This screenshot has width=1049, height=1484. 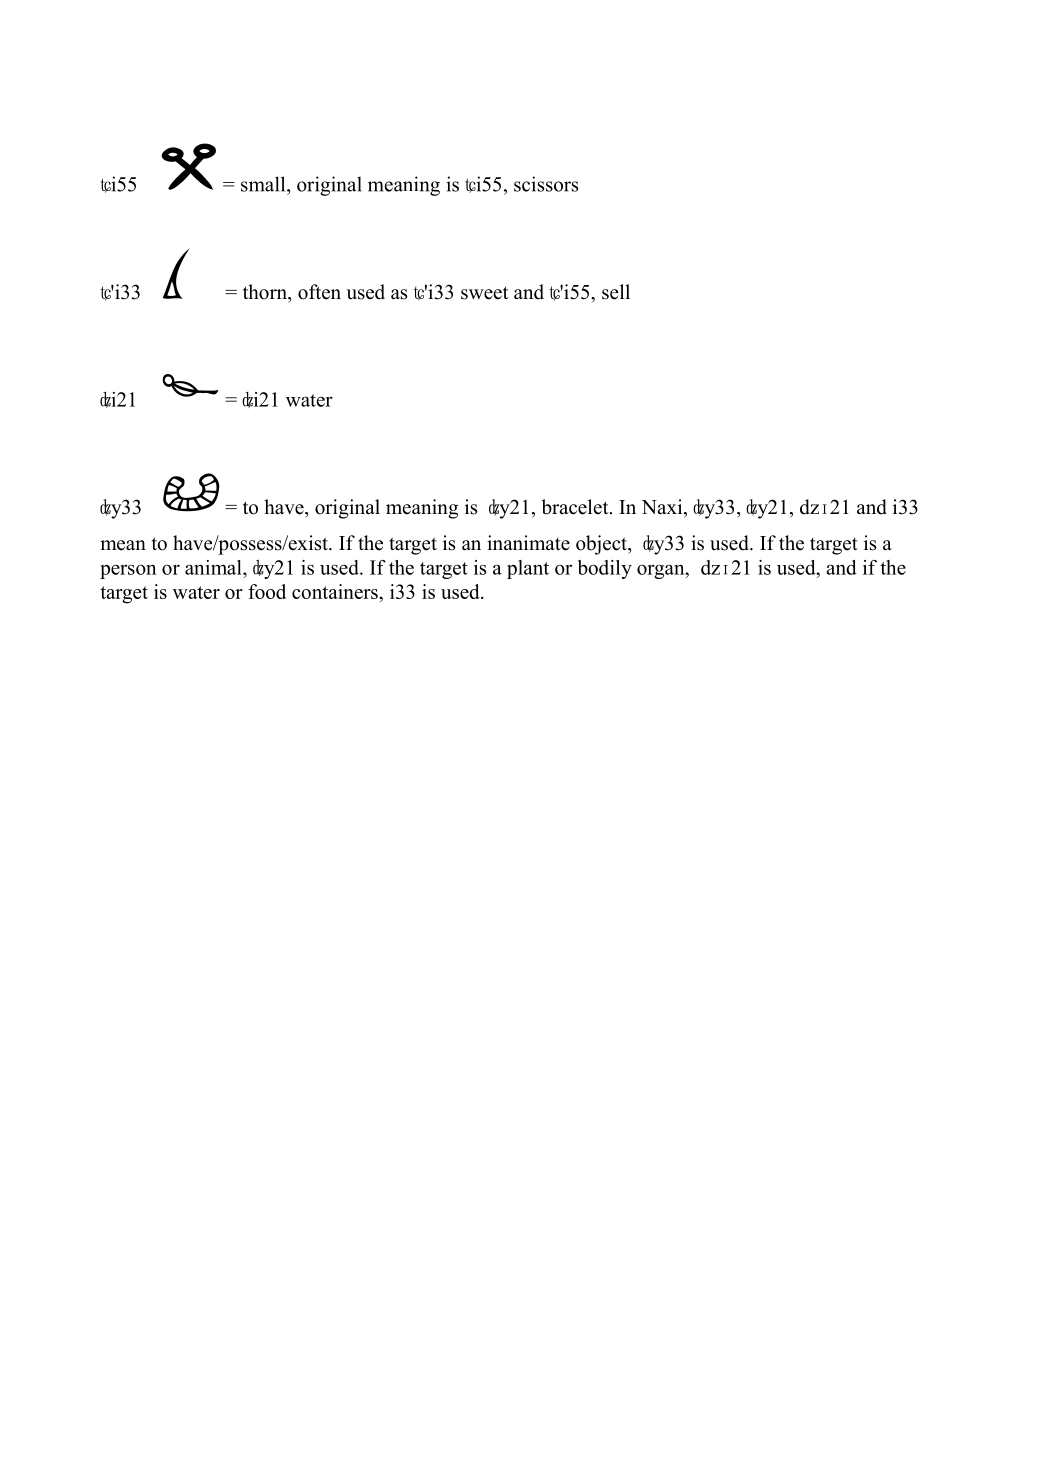 I want to click on animal, so click(x=214, y=567).
